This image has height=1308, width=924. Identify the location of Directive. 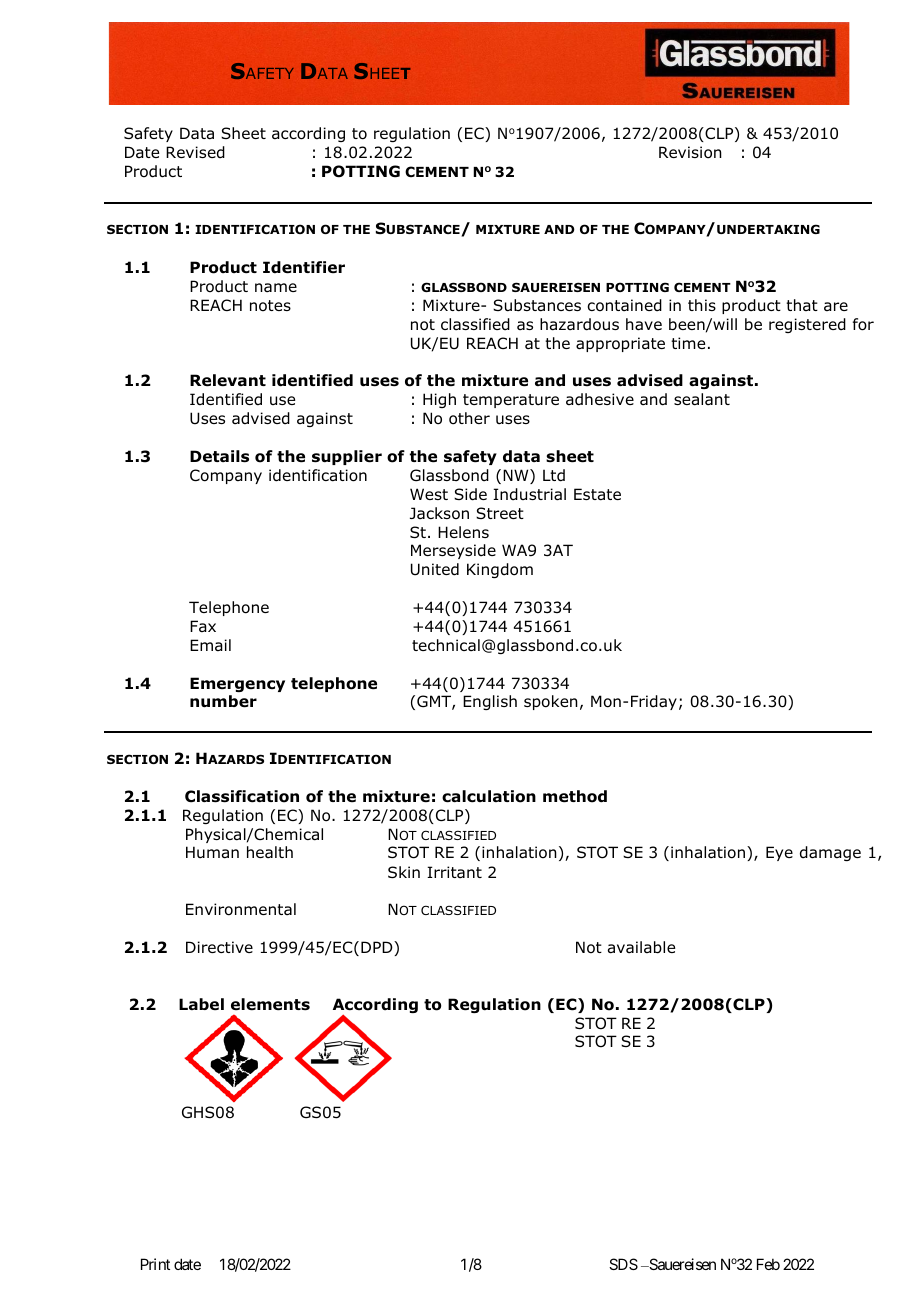
(219, 947).
